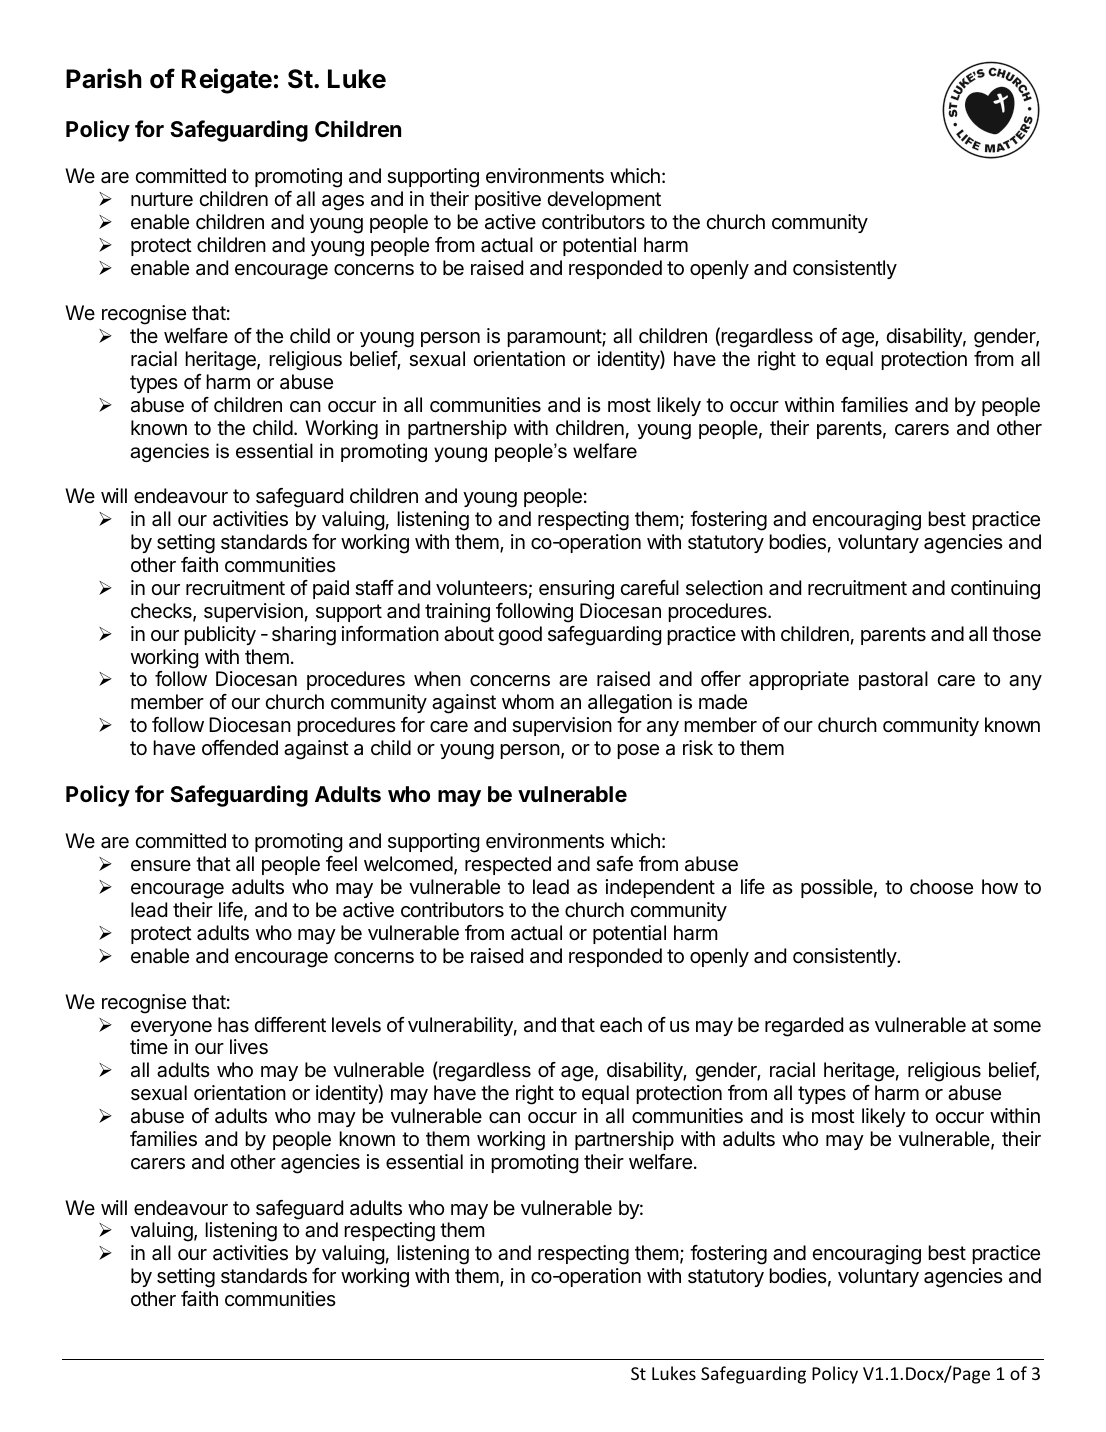 This screenshot has width=1106, height=1432. I want to click on Parish, so click(104, 78).
